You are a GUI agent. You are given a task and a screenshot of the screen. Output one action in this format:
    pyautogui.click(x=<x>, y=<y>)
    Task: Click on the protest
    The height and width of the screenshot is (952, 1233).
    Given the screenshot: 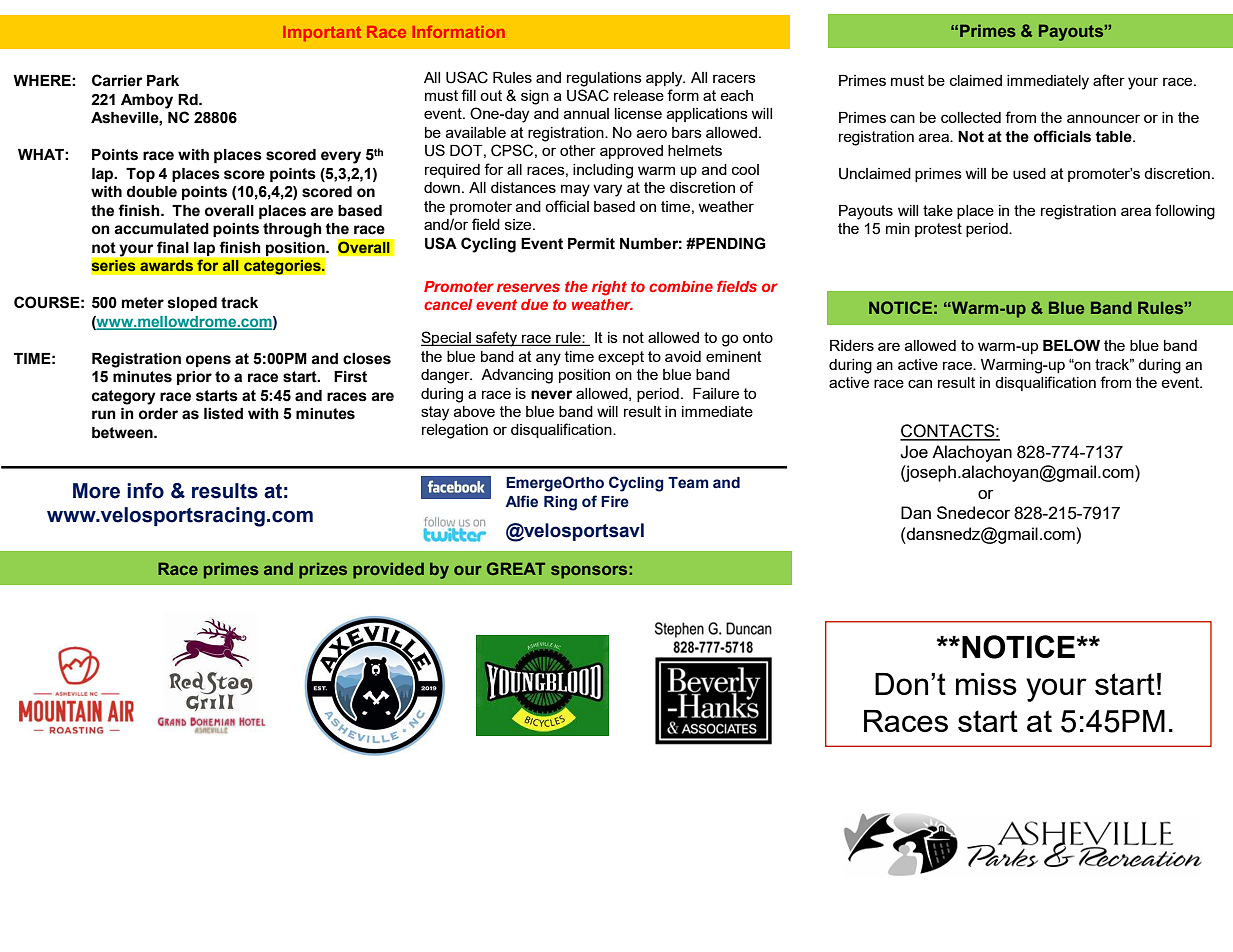 What is the action you would take?
    pyautogui.click(x=938, y=230)
